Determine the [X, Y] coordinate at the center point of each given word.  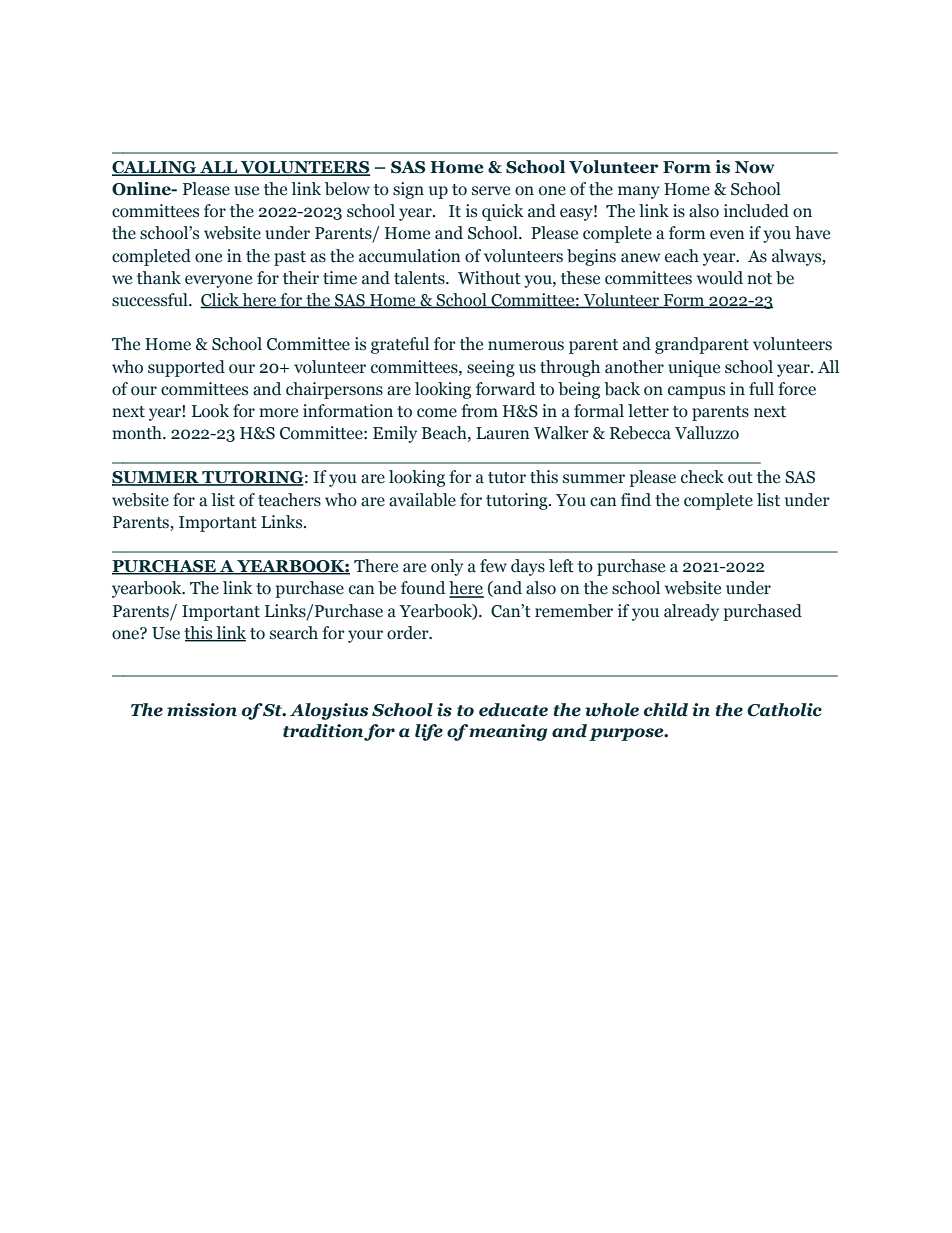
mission [202, 710]
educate [513, 710]
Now [755, 167]
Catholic [784, 710]
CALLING [155, 168]
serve [491, 191]
